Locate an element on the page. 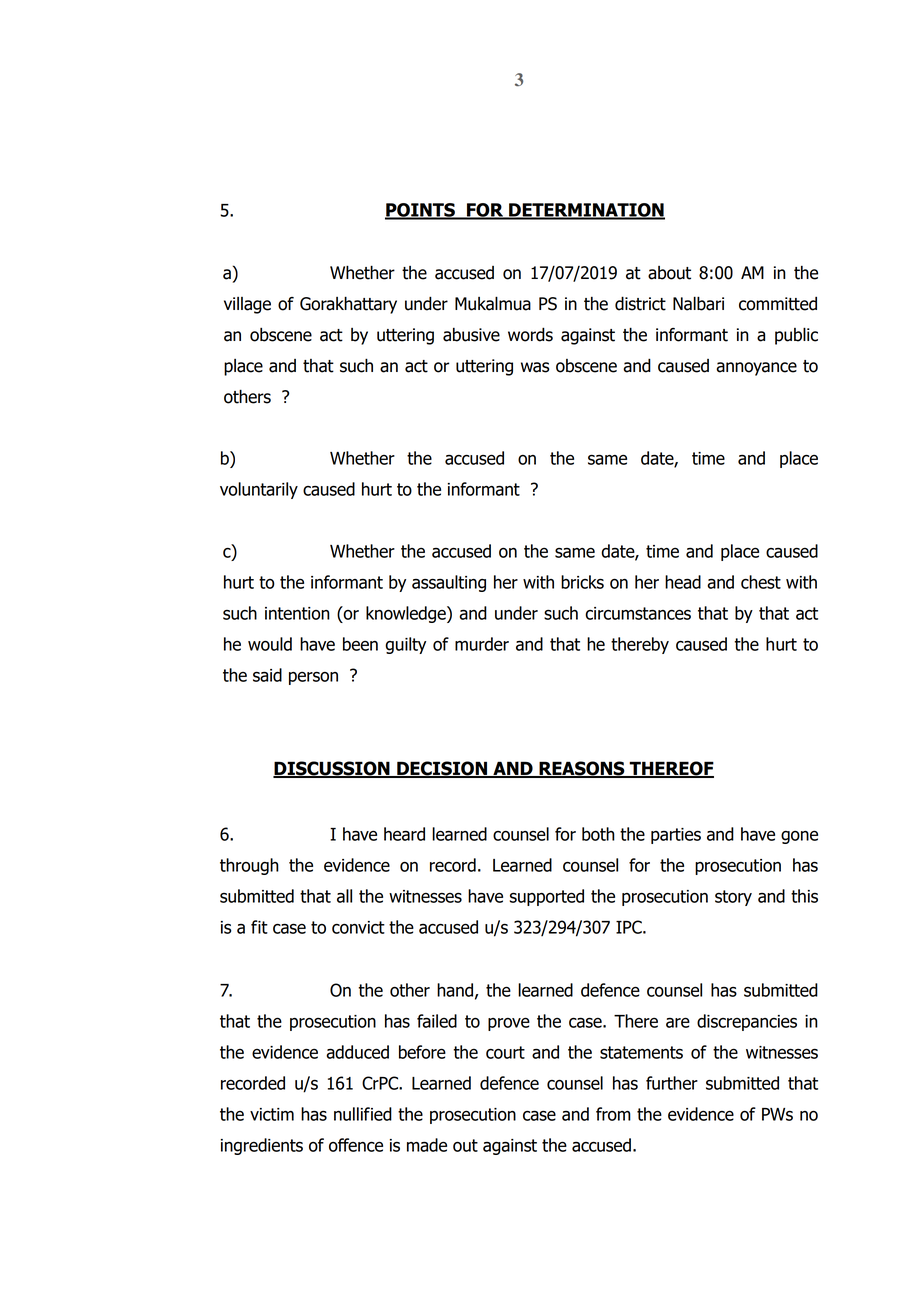  victim is located at coordinates (272, 1114).
